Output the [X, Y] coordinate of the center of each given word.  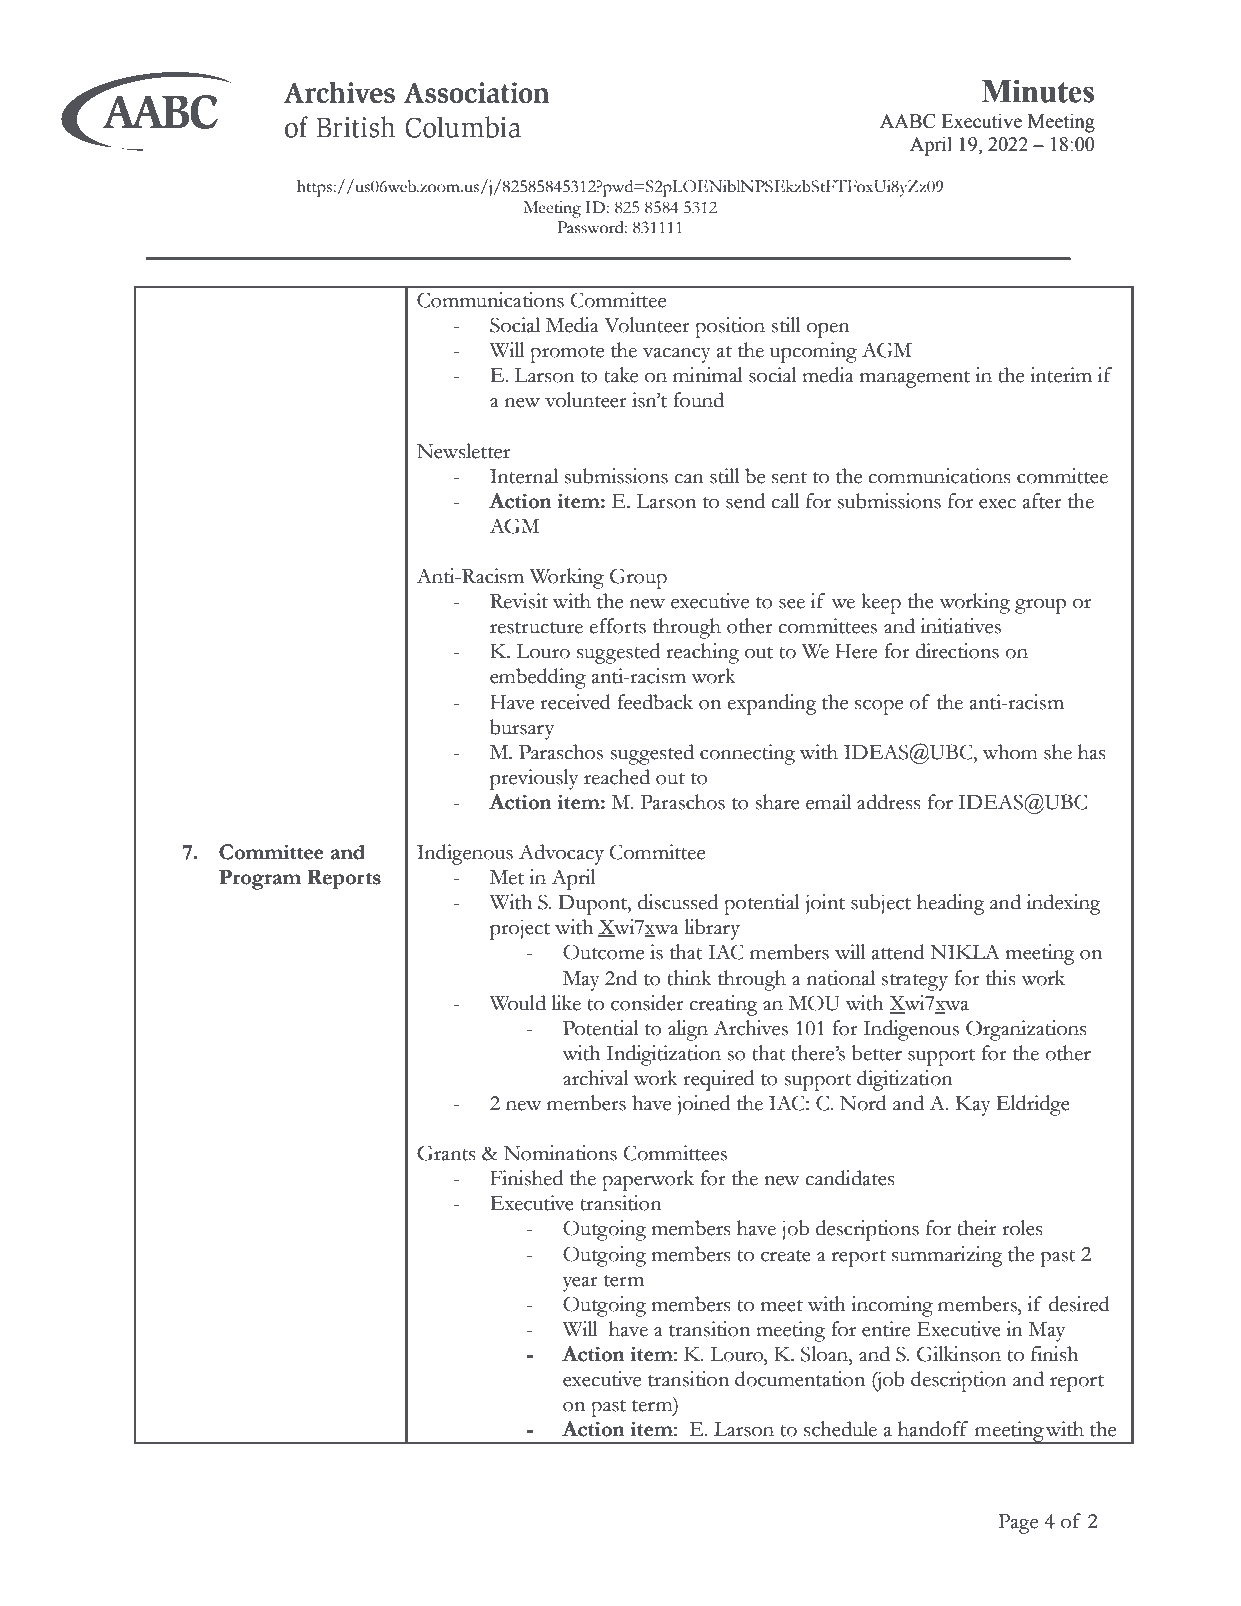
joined [704, 1105]
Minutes [1038, 91]
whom [1010, 752]
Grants [446, 1153]
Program [260, 879]
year [580, 1284]
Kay [973, 1106]
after [1042, 501]
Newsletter [463, 451]
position [730, 327]
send [745, 501]
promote [567, 354]
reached [617, 777]
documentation [800, 1379]
